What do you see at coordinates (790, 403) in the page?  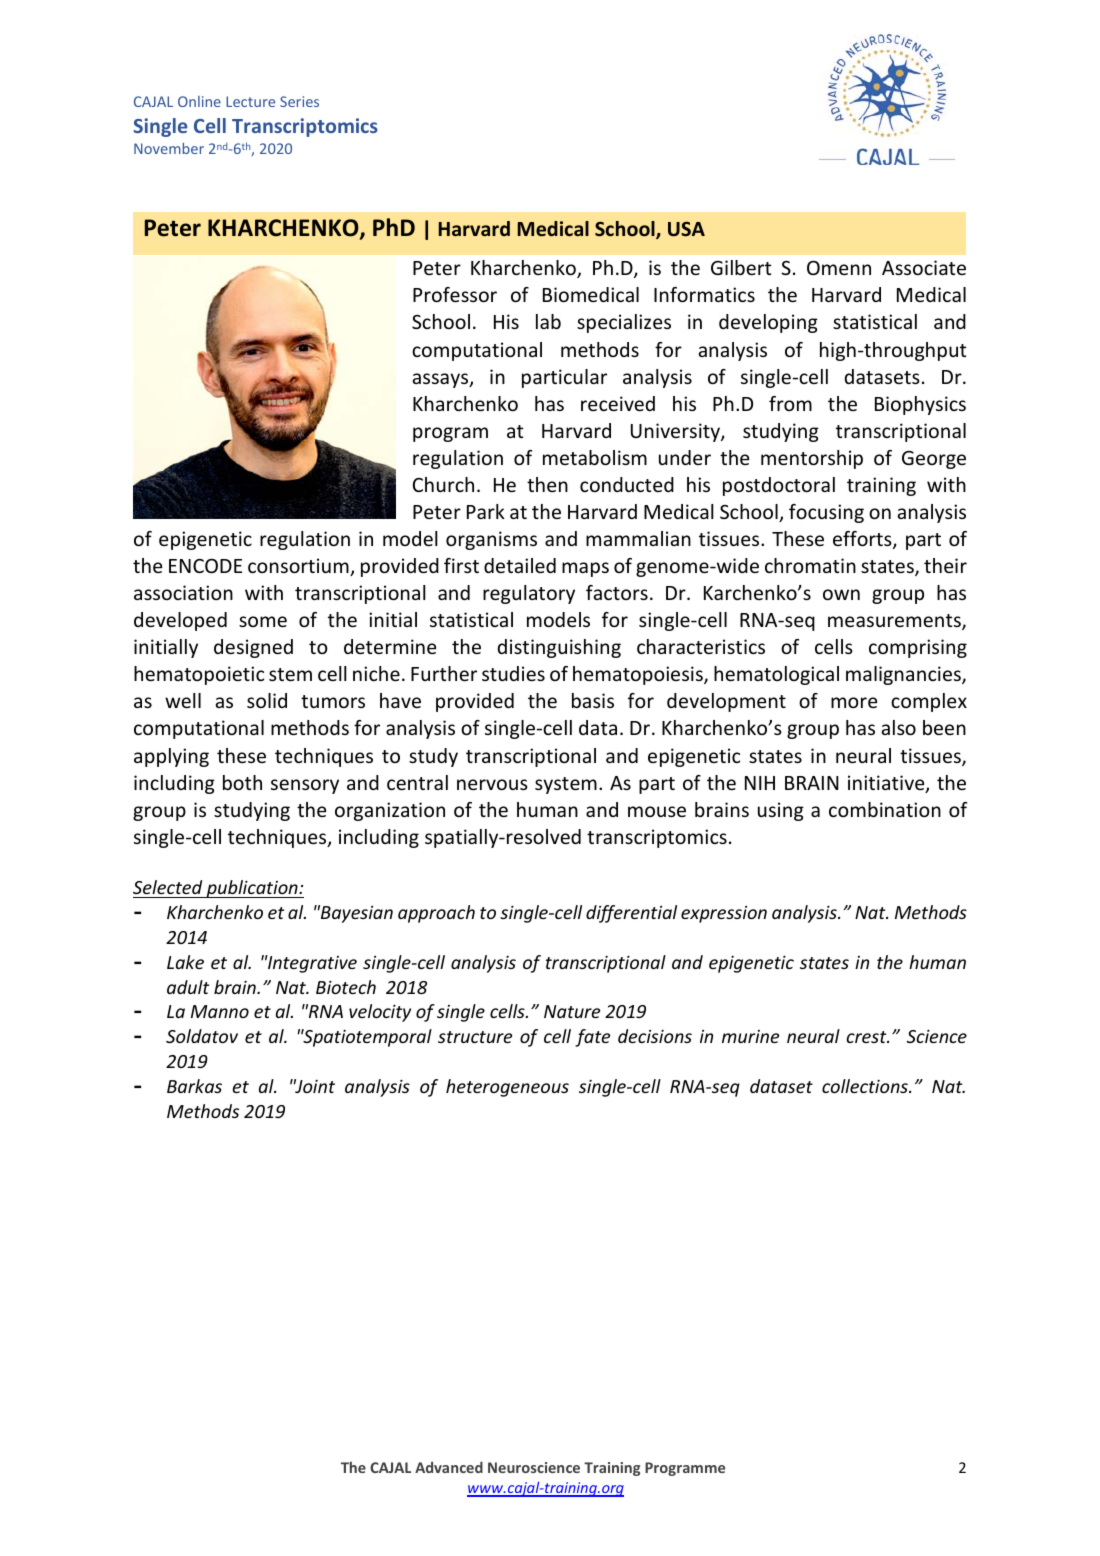 I see `from` at bounding box center [790, 403].
